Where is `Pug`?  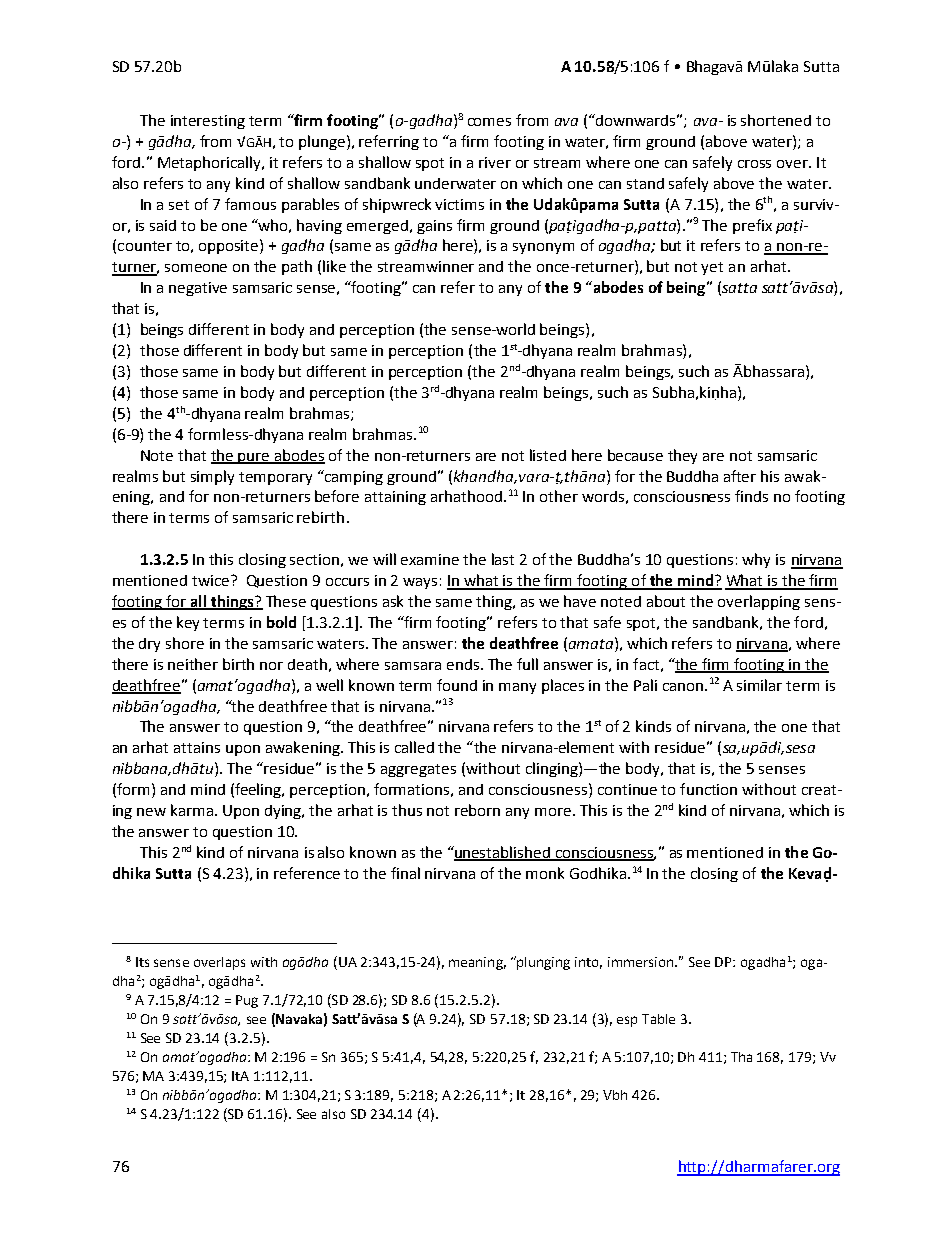 Pug is located at coordinates (247, 1001).
